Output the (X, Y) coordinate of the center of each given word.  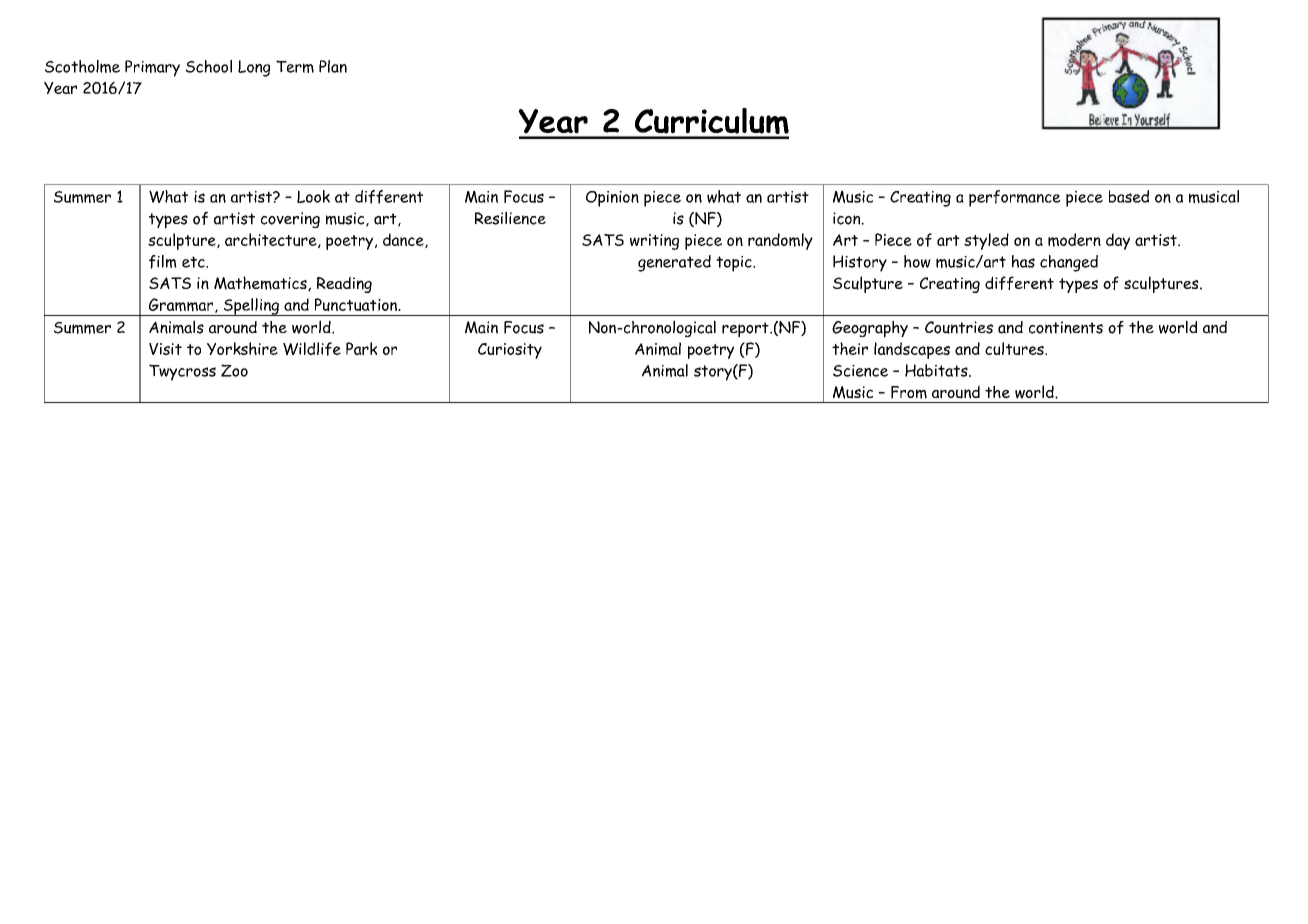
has (1023, 261)
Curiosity (510, 351)
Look (313, 196)
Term (295, 66)
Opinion (612, 199)
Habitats (937, 370)
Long (254, 68)
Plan (333, 66)
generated (674, 263)
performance (1015, 198)
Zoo (234, 370)
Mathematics (261, 283)
